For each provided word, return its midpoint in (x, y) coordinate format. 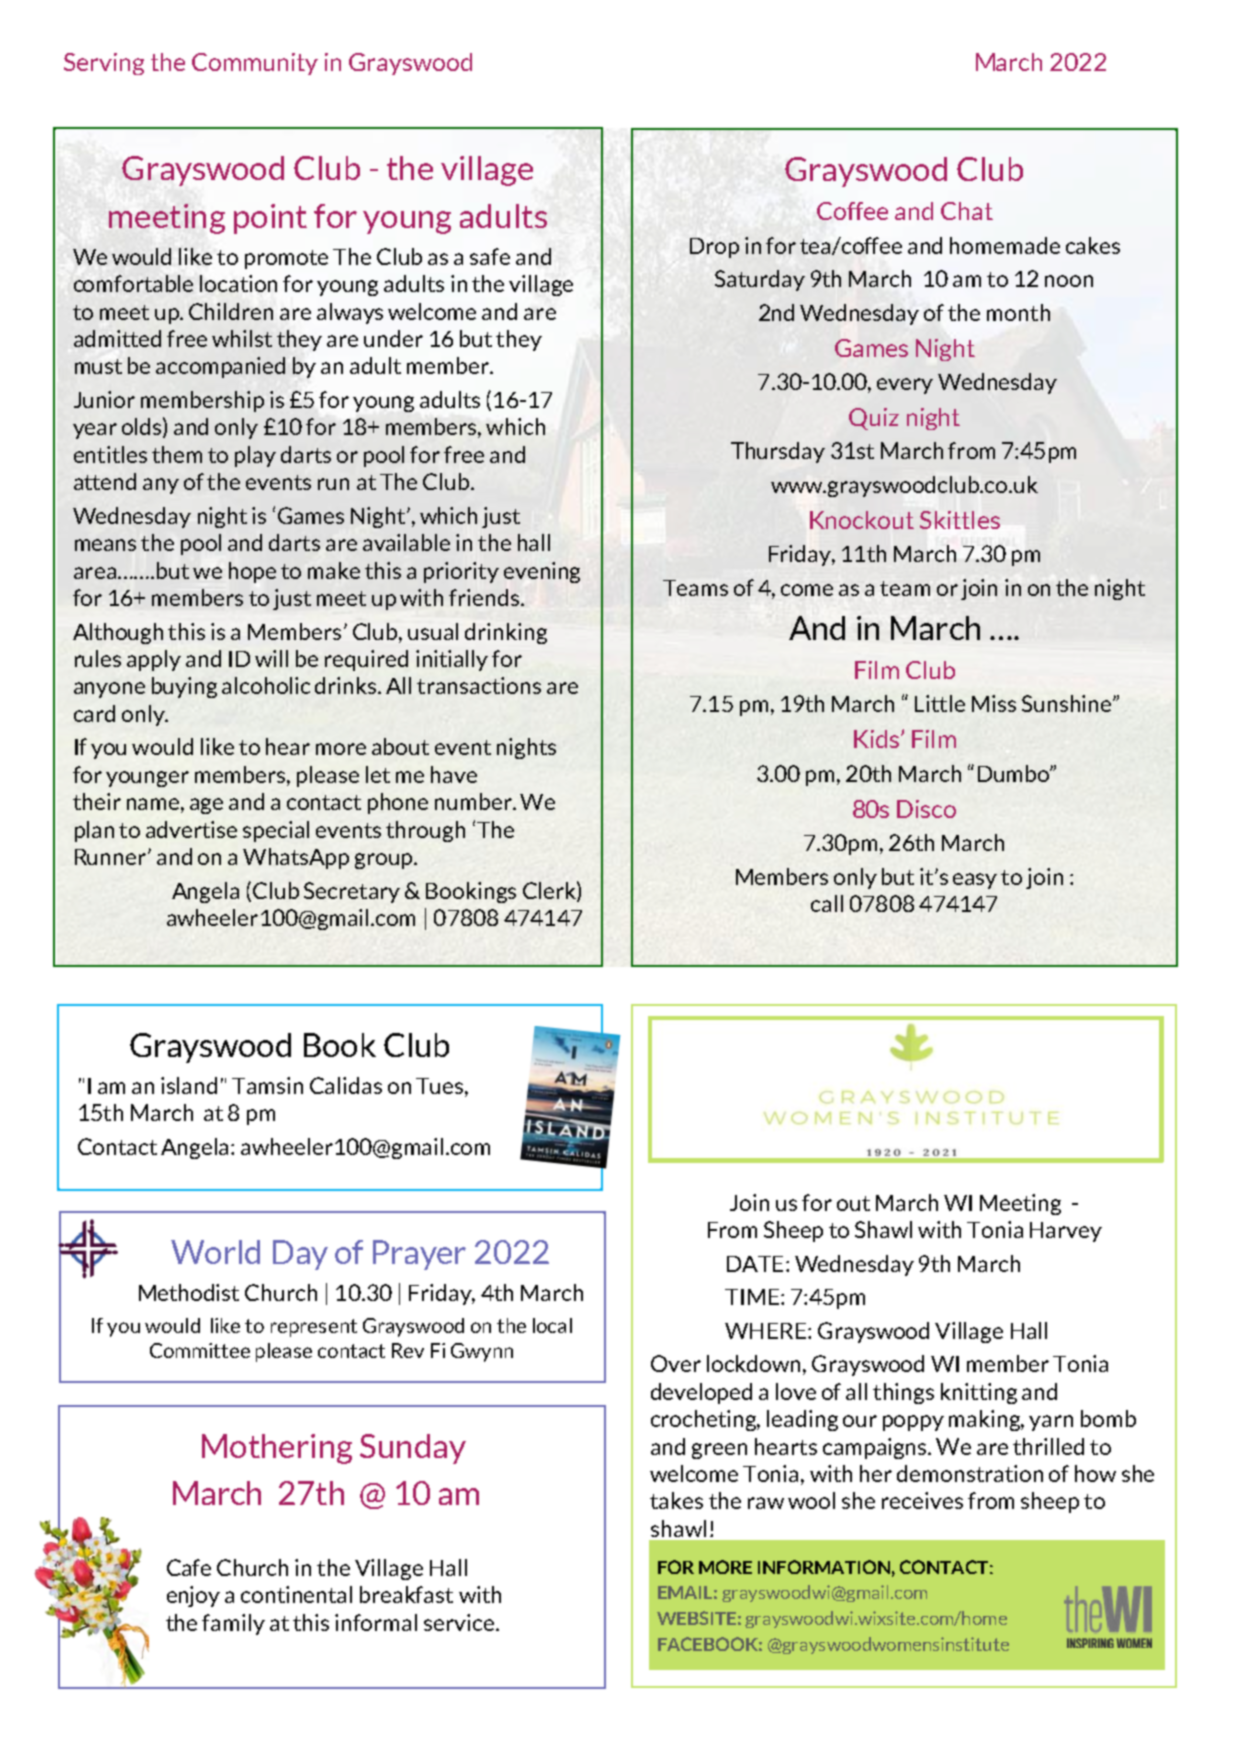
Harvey (1066, 1232)
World (215, 1252)
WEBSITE (696, 1618)
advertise (191, 829)
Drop (714, 248)
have (454, 774)
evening (542, 572)
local (552, 1325)
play (255, 456)
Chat (967, 211)
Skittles (960, 520)
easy (975, 881)
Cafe (189, 1567)
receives (922, 1500)
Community (255, 64)
